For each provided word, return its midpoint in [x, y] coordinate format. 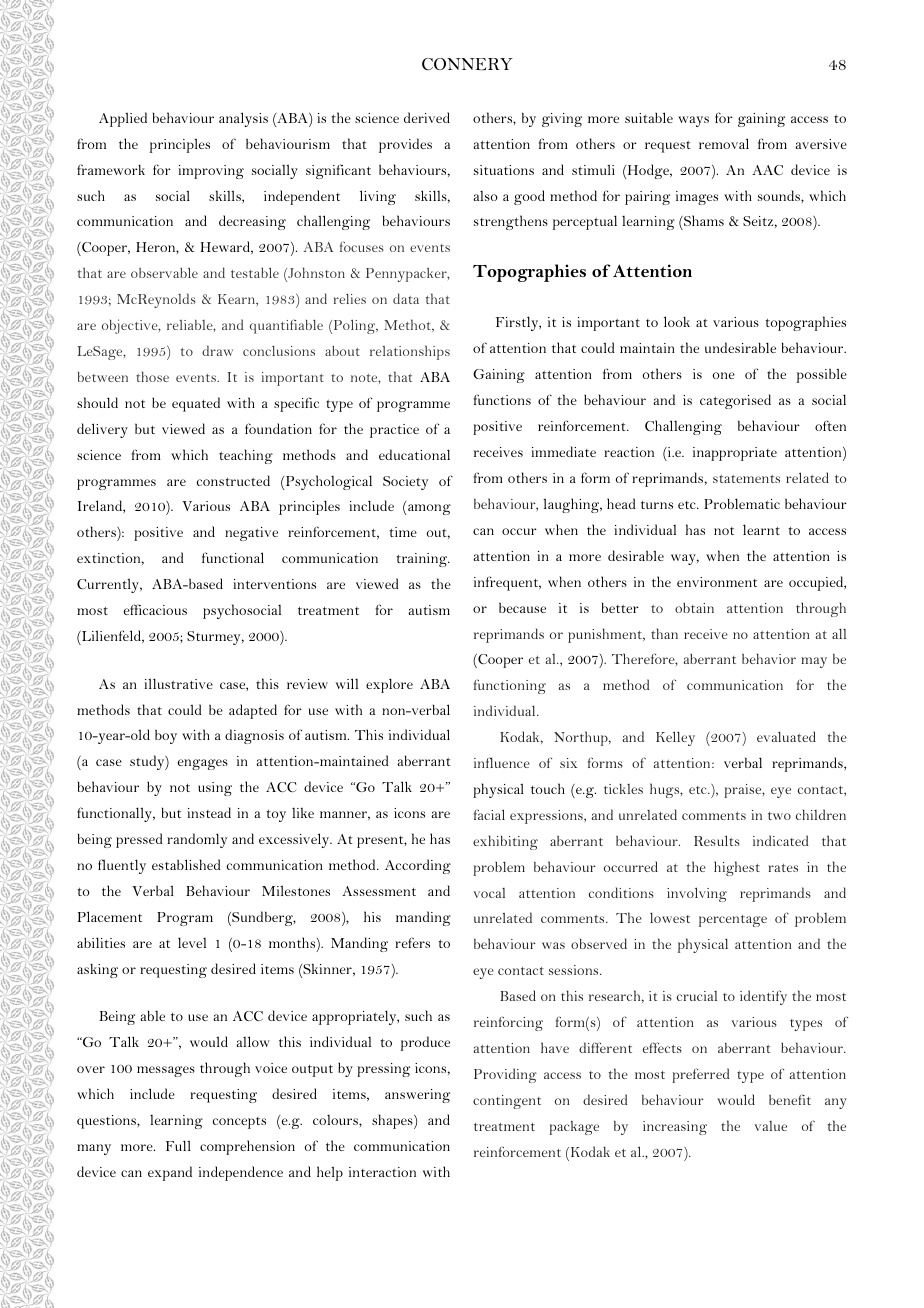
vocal [489, 893]
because [522, 607]
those [152, 376]
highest [737, 868]
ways [693, 121]
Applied [123, 119]
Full [178, 1145]
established [186, 864]
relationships [410, 352]
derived [427, 117]
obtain [694, 608]
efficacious [155, 609]
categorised [735, 401]
